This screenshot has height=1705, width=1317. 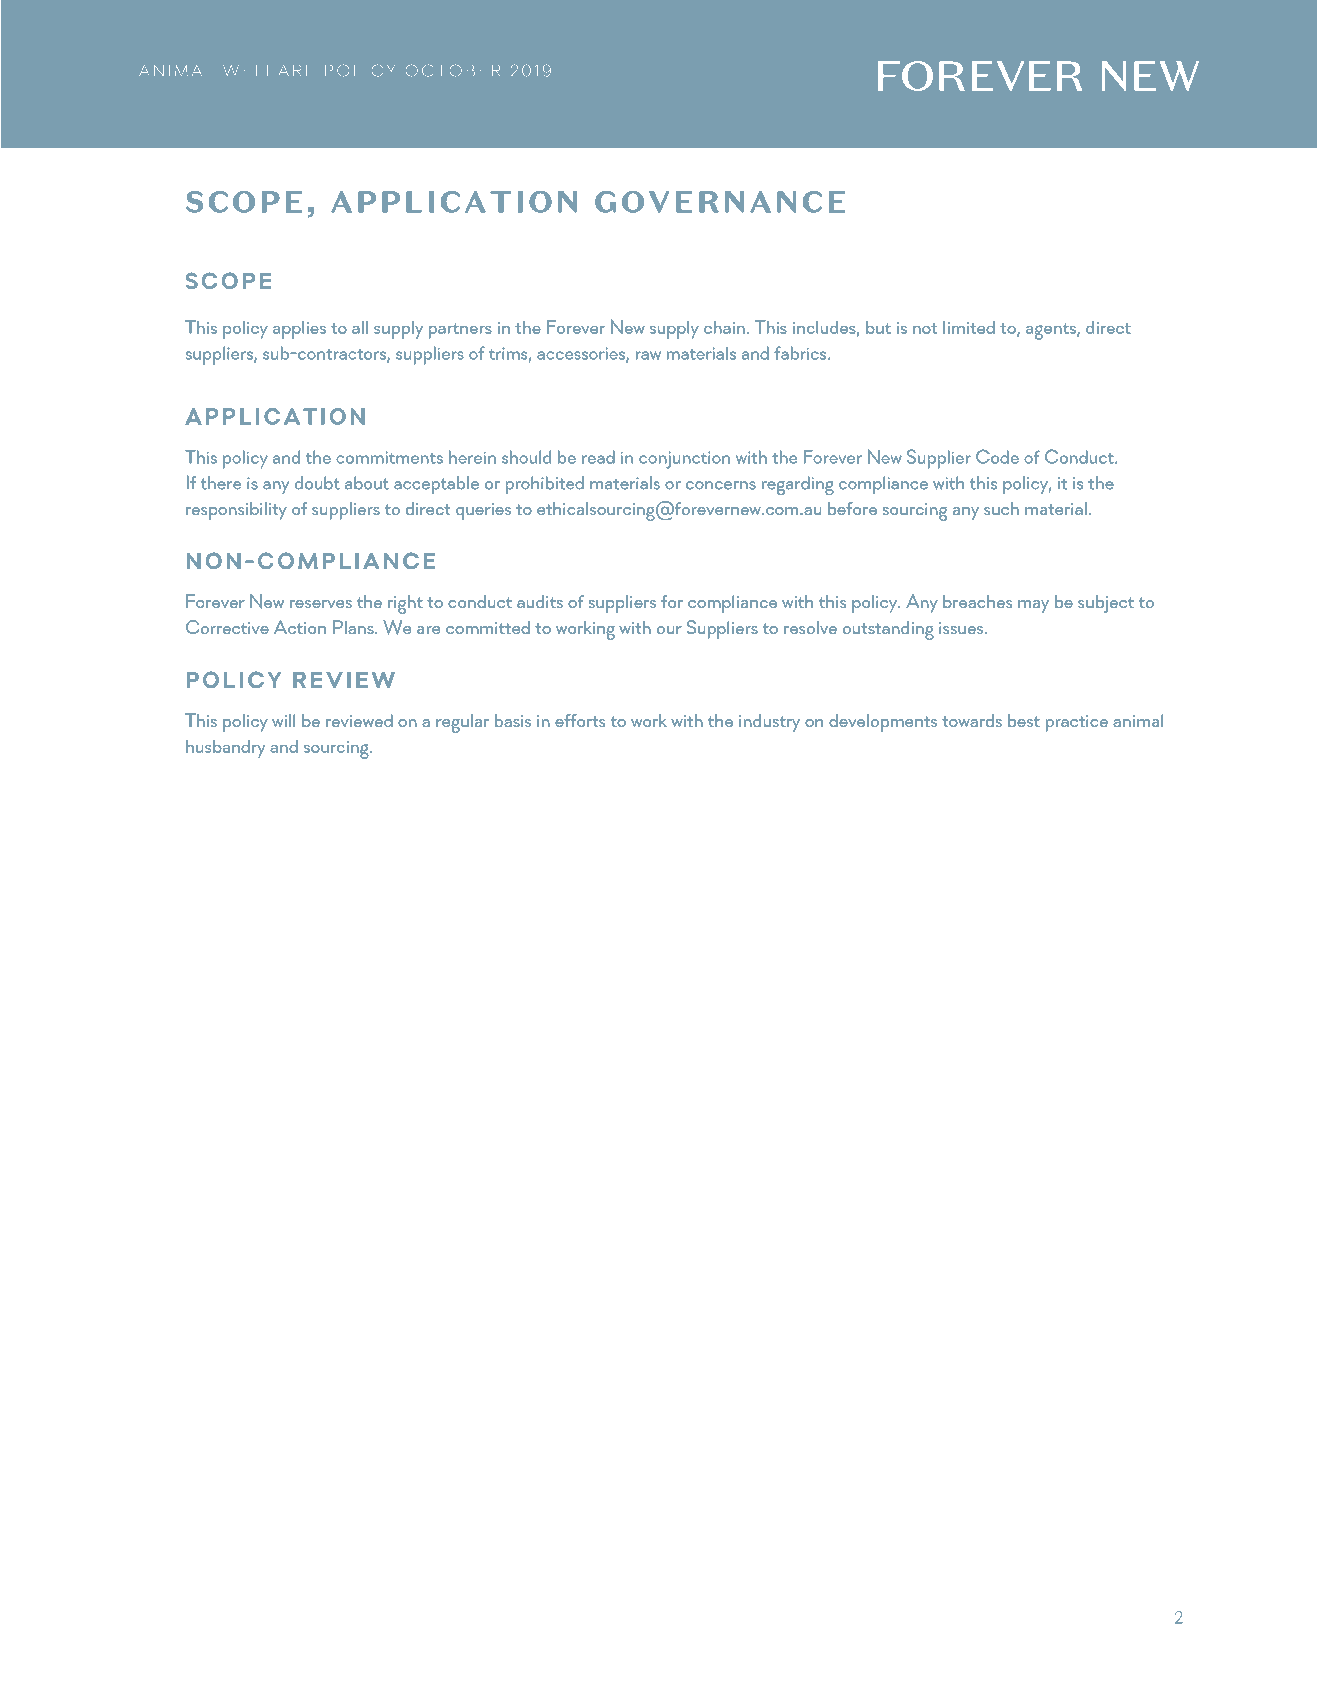 What do you see at coordinates (684, 460) in the screenshot?
I see `conjunction` at bounding box center [684, 460].
